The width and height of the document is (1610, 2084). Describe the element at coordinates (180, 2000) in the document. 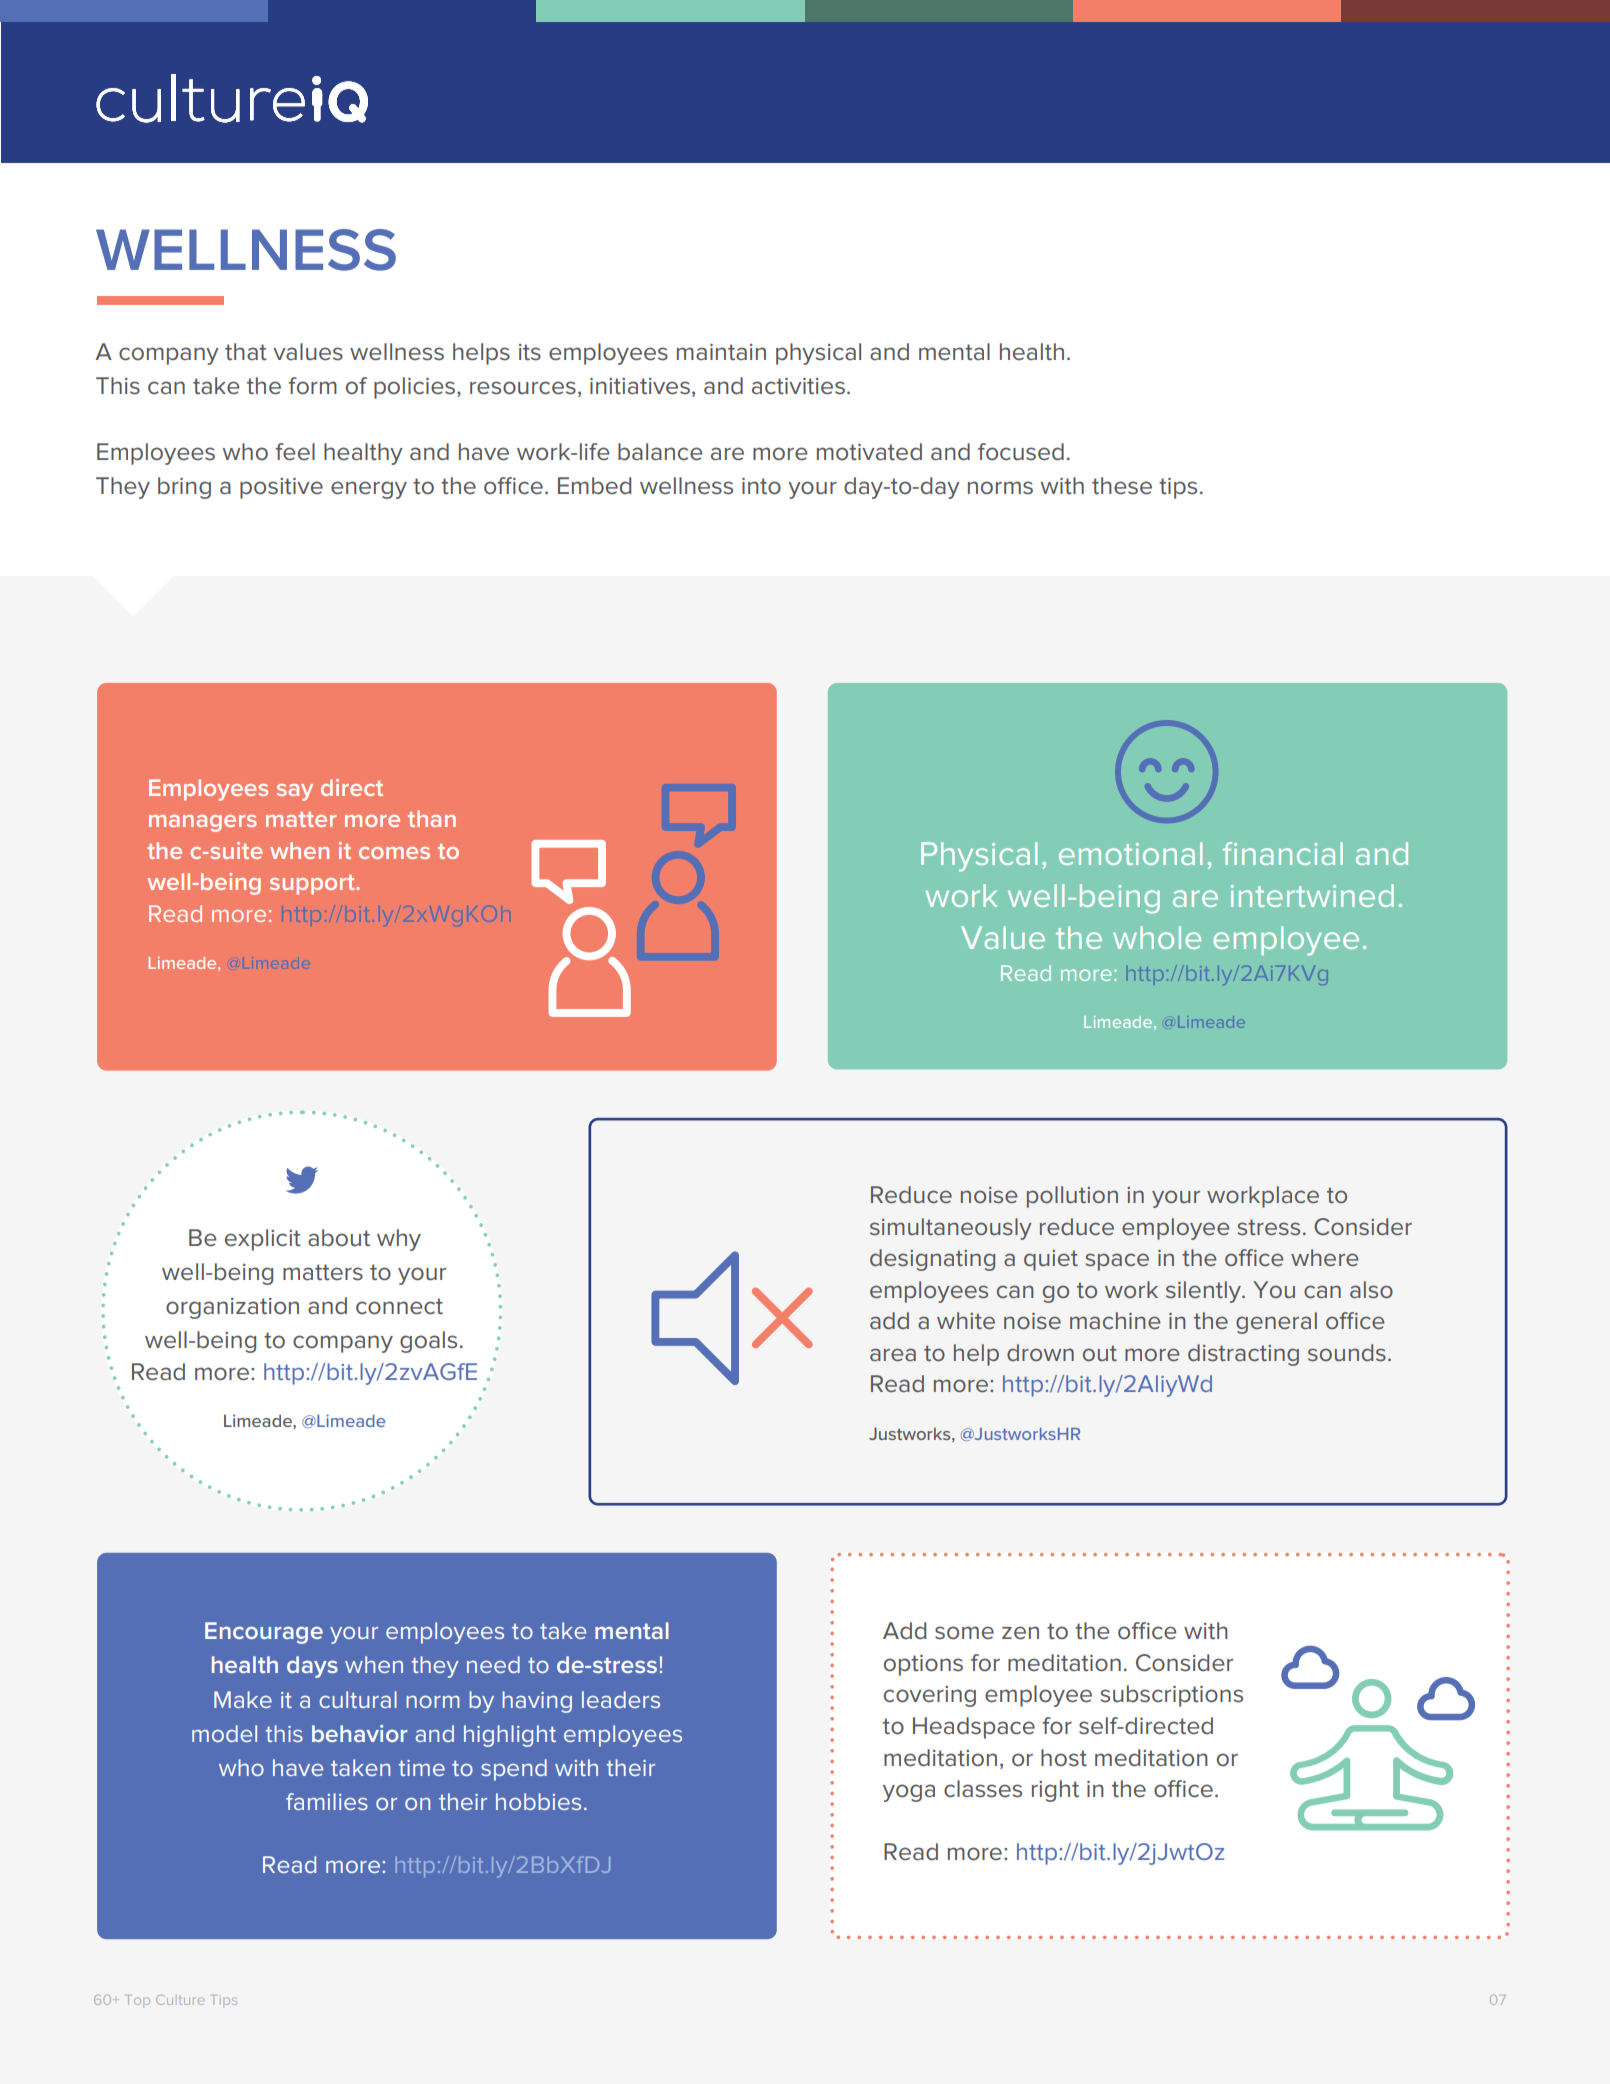

I see `Culture` at that location.
